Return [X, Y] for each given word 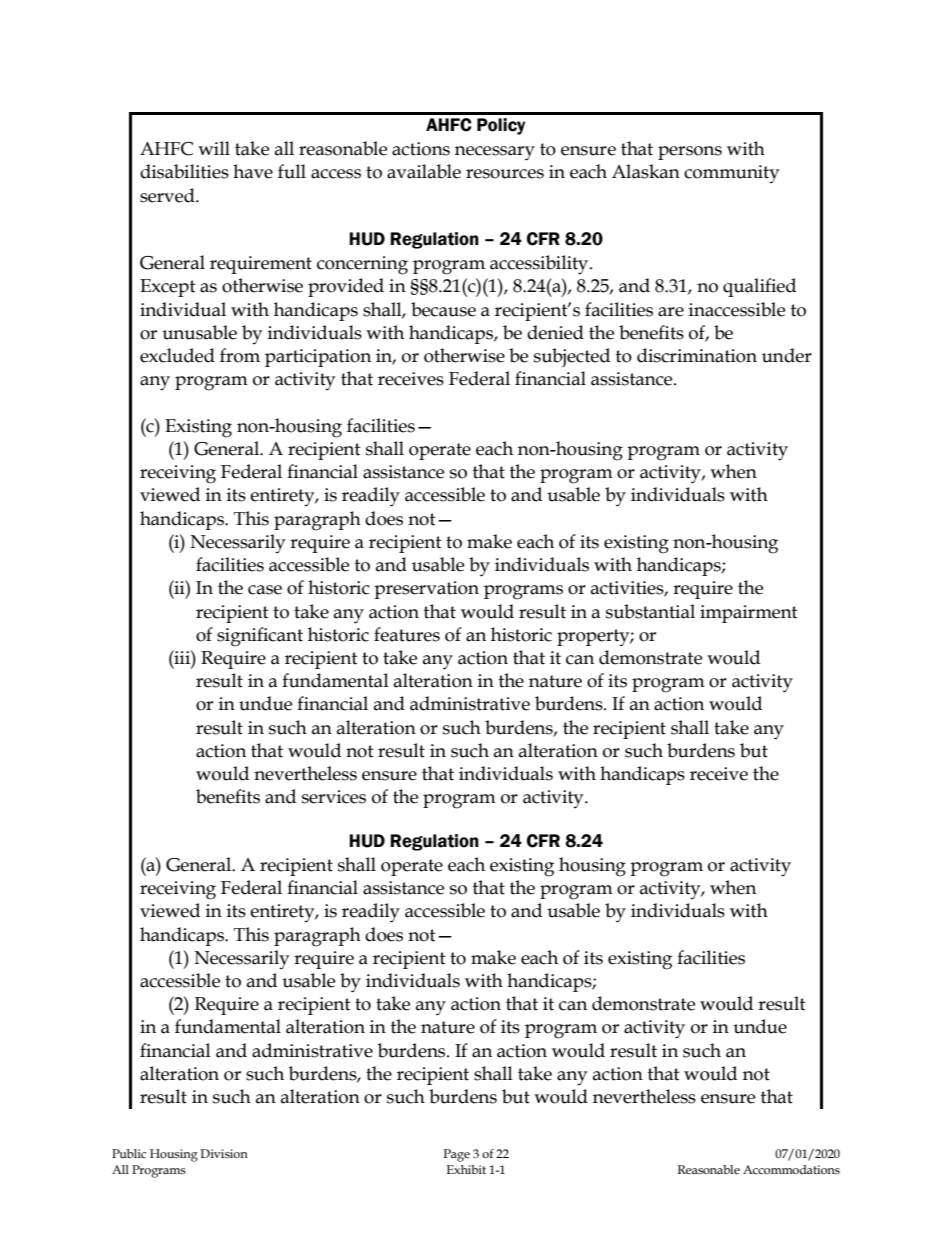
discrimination [697, 355]
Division [224, 1154]
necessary [495, 153]
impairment [749, 614]
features [407, 634]
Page [457, 1155]
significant [260, 637]
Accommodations [791, 1170]
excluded [177, 355]
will [214, 148]
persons [690, 153]
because [443, 309]
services [334, 797]
